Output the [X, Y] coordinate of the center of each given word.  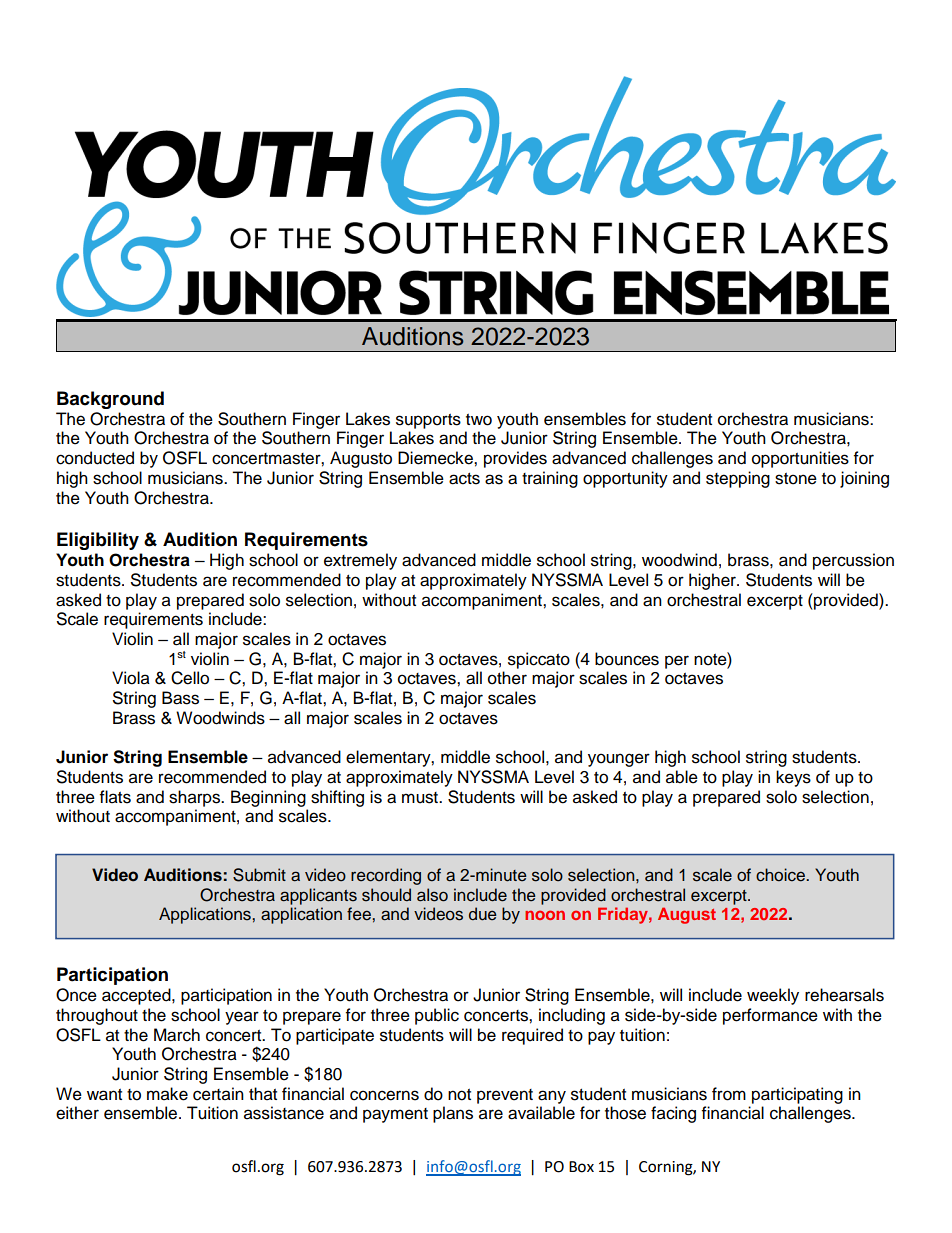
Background [110, 400]
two [479, 420]
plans [453, 1114]
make [167, 1094]
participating [797, 1095]
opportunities [800, 459]
